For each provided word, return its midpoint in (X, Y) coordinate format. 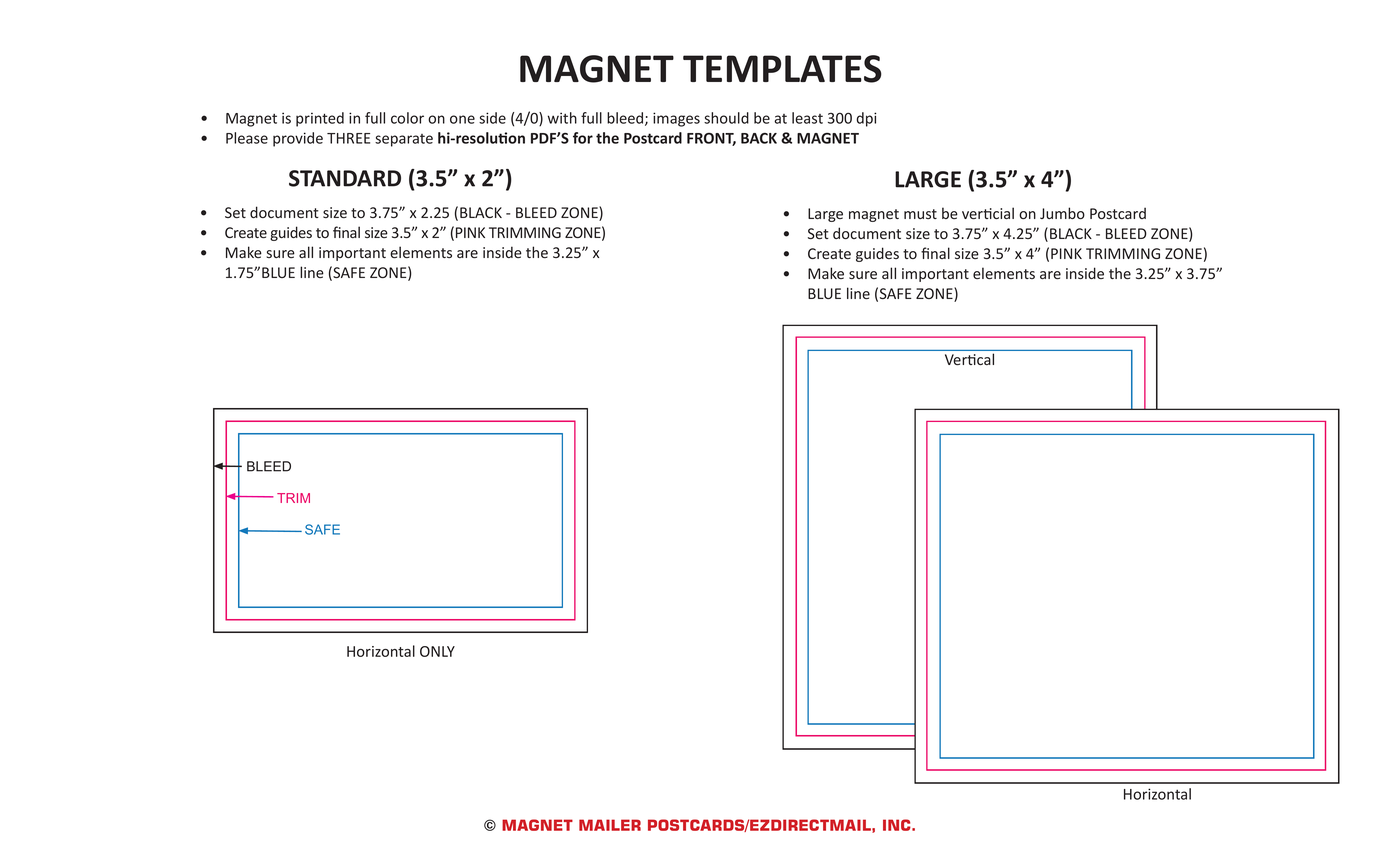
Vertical (969, 359)
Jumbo (1062, 213)
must (920, 214)
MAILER (610, 825)
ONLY (437, 651)
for (583, 138)
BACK (759, 138)
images (676, 119)
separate (404, 140)
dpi (866, 119)
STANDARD (345, 178)
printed (320, 119)
